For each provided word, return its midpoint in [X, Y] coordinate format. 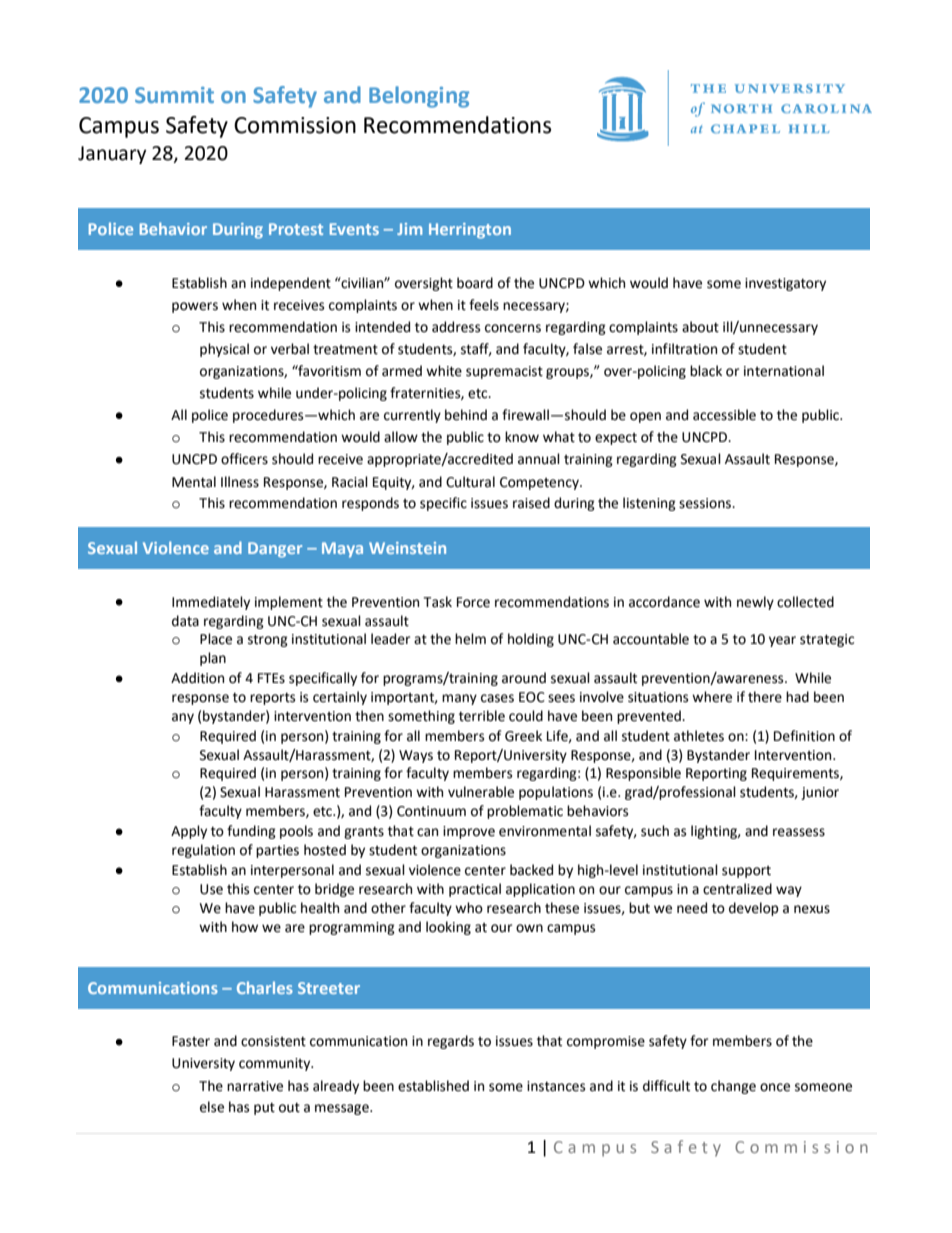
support [746, 872]
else [212, 1107]
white [444, 371]
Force [473, 602]
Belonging [419, 97]
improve [469, 832]
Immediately [211, 603]
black [706, 371]
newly [755, 603]
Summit [174, 95]
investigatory [785, 284]
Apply [189, 832]
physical [224, 350]
